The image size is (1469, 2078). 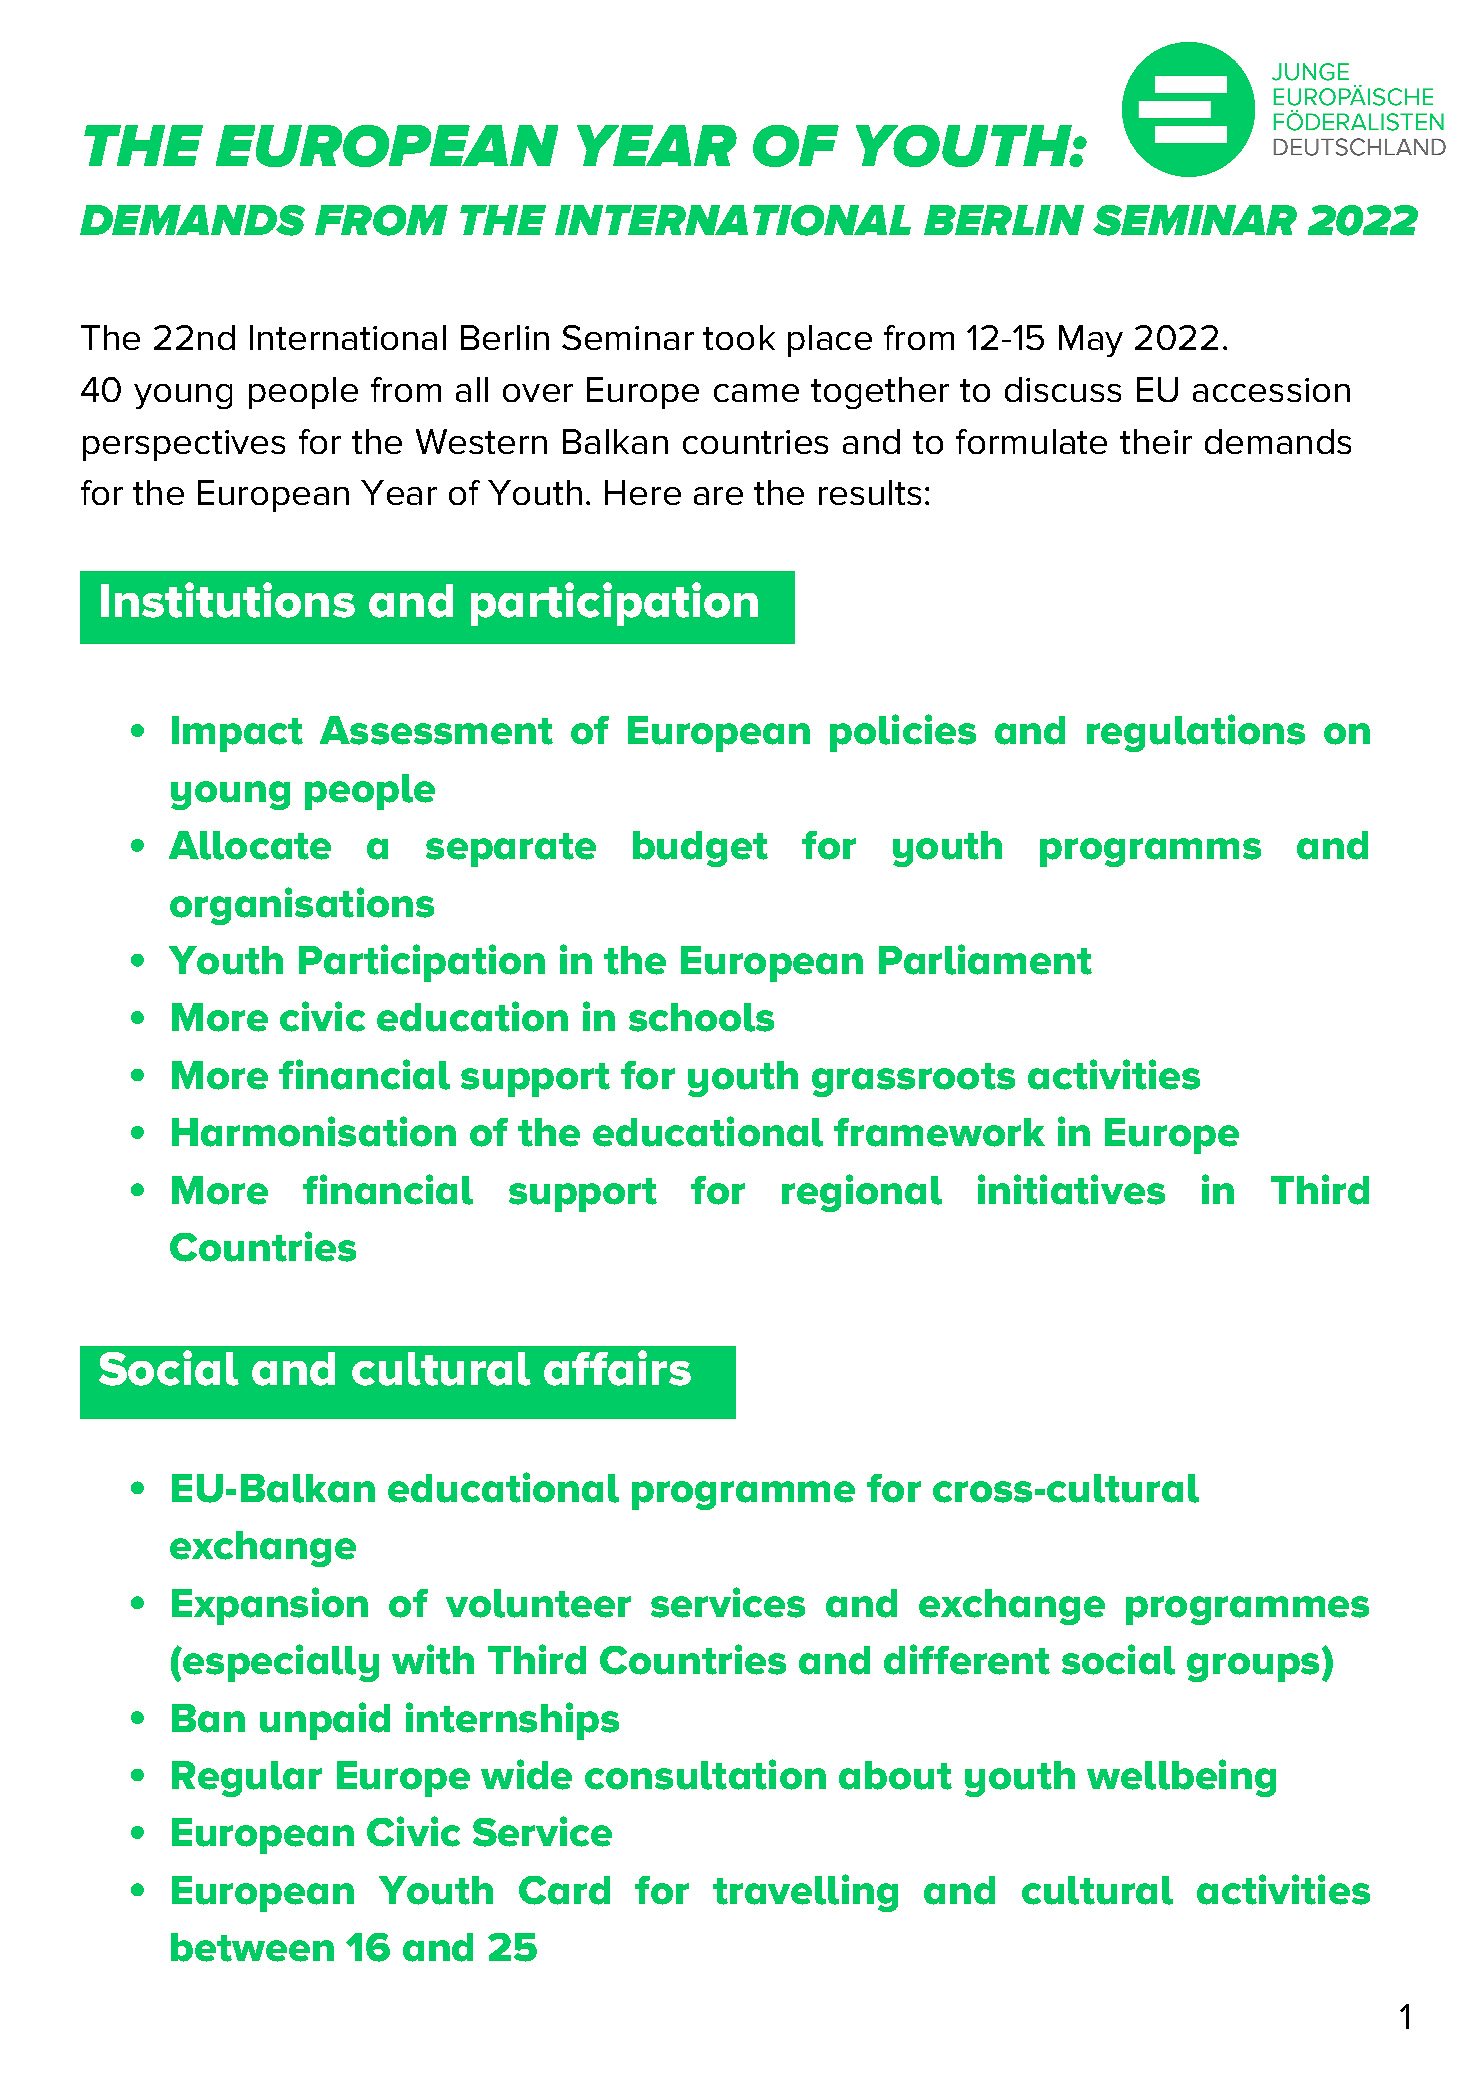 What do you see at coordinates (1196, 733) in the screenshot?
I see `regulations` at bounding box center [1196, 733].
